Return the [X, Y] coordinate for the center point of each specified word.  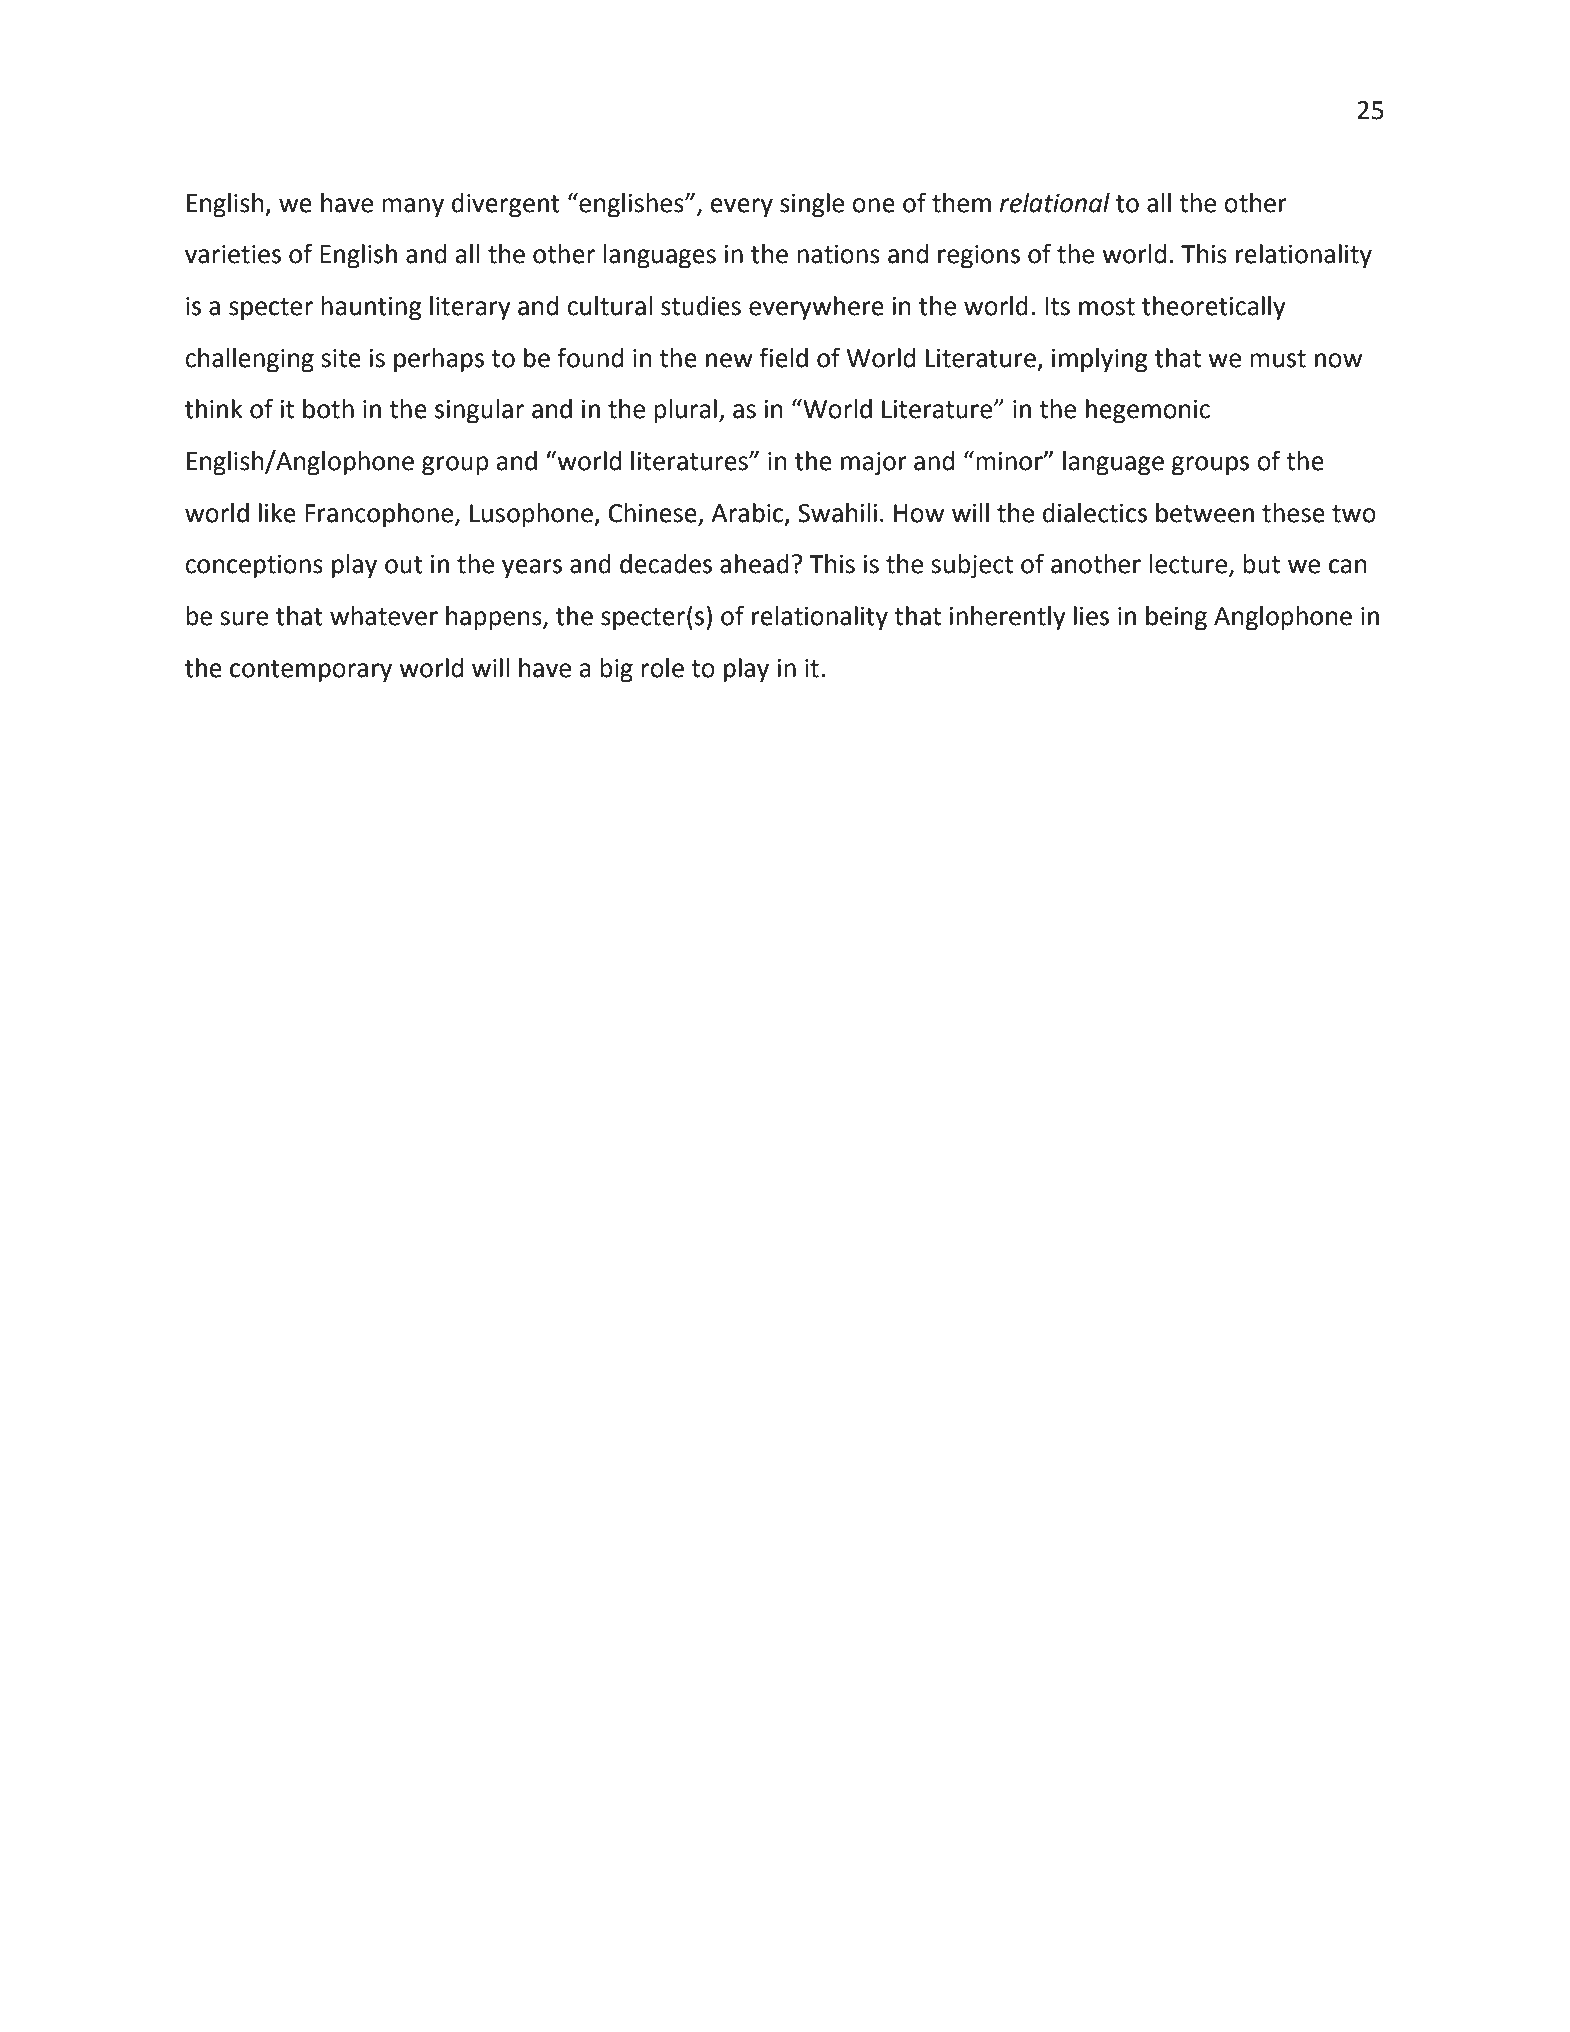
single [812, 205]
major [874, 464]
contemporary [311, 671]
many [413, 208]
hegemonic [1148, 411]
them [961, 203]
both [328, 409]
